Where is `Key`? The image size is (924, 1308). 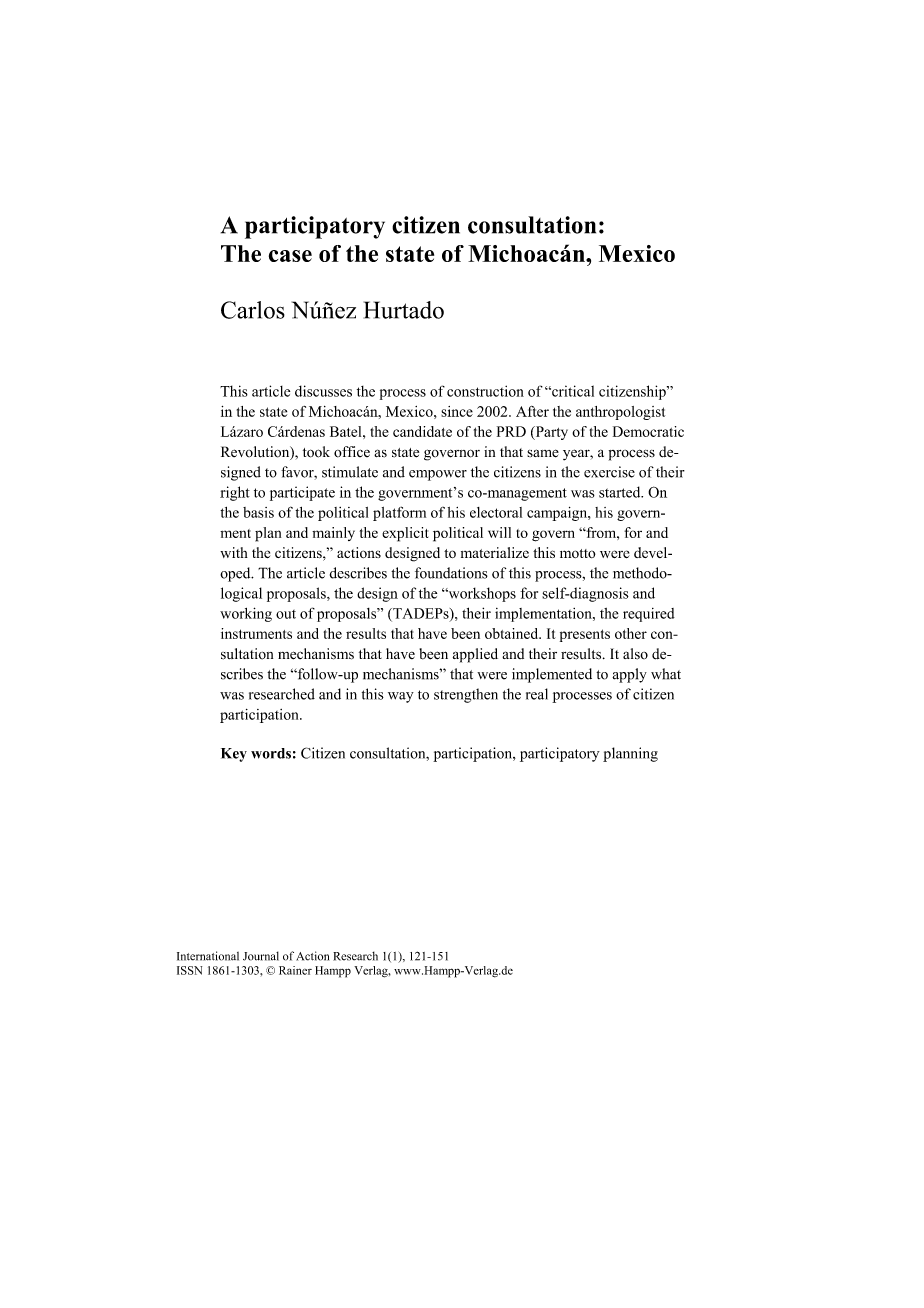 Key is located at coordinates (234, 755).
